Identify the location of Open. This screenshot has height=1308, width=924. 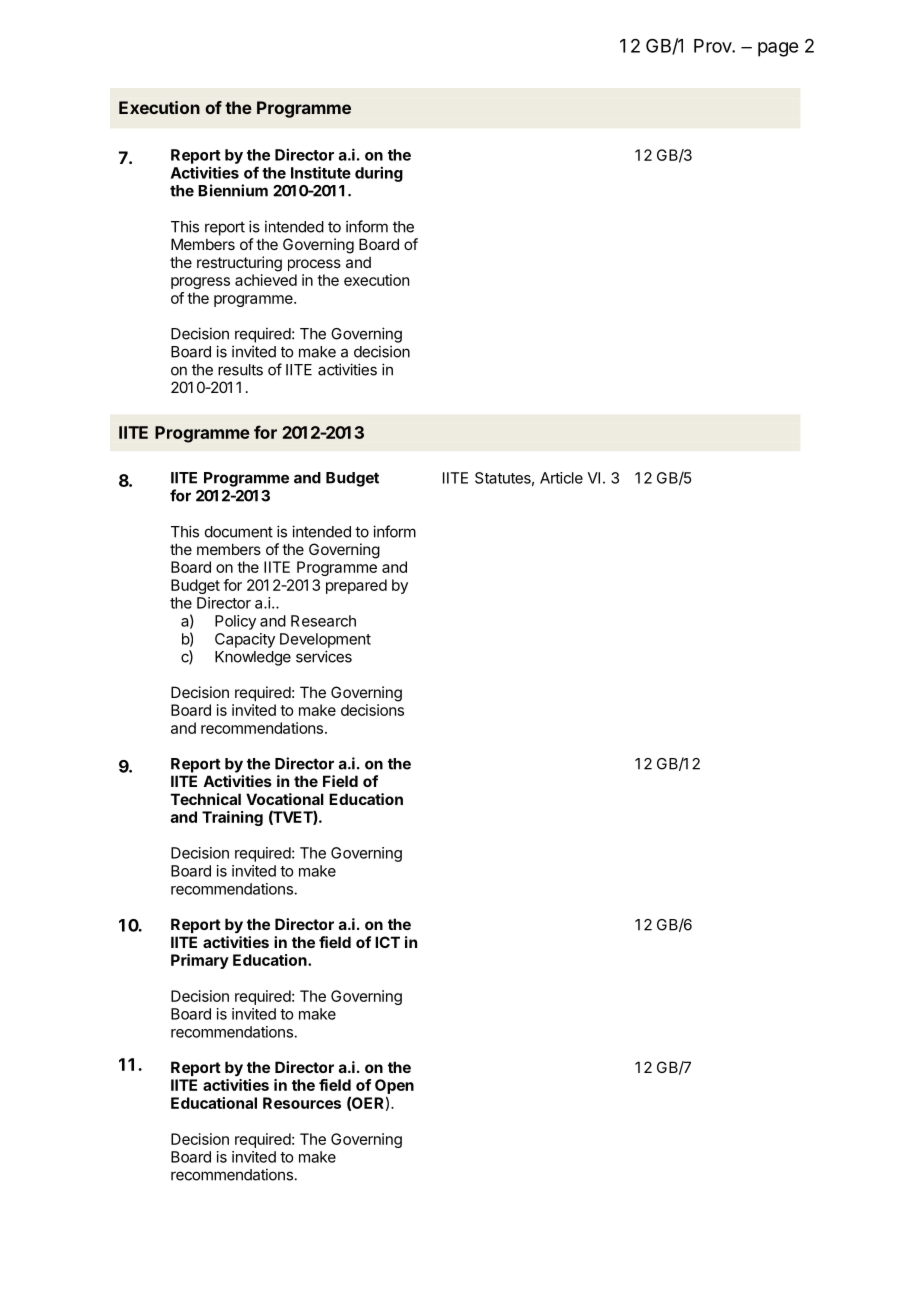
(394, 1086).
